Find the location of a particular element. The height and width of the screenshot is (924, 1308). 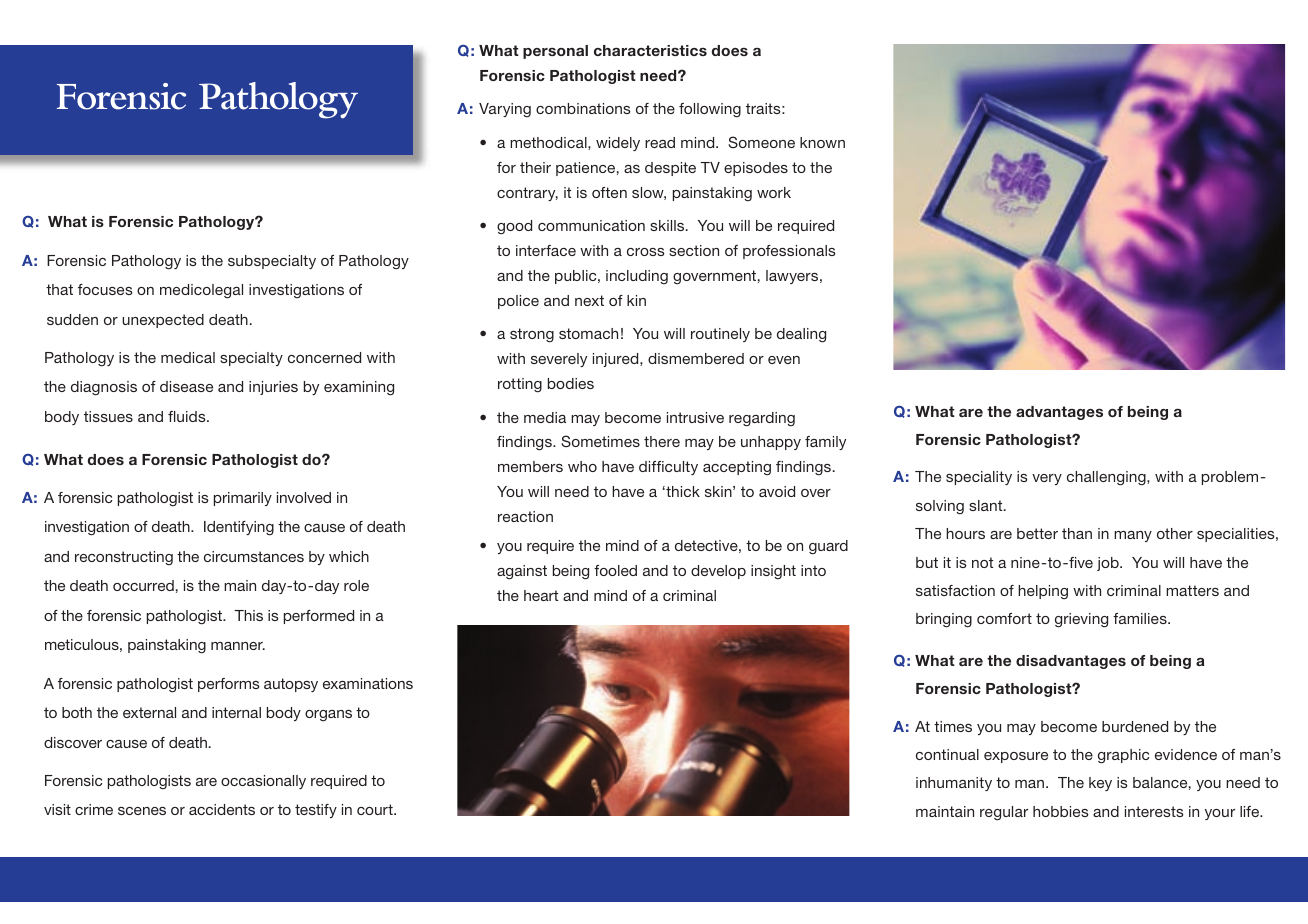

This is located at coordinates (249, 615).
